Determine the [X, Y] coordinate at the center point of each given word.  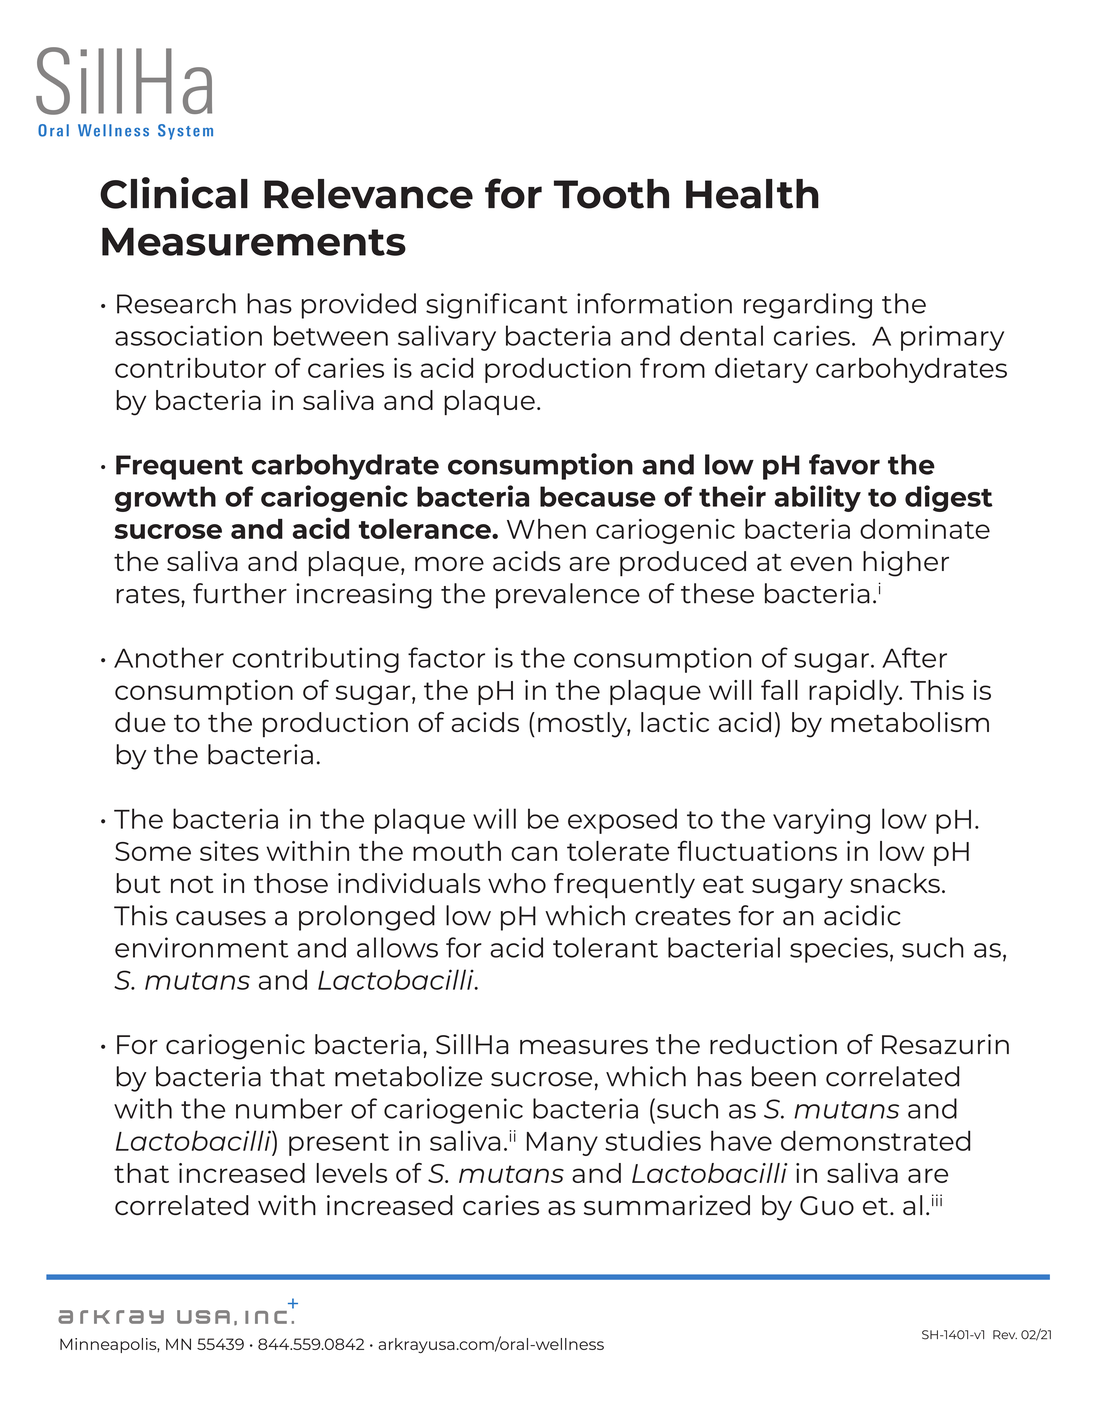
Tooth [611, 194]
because [598, 496]
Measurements [254, 242]
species [839, 950]
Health [752, 194]
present [339, 1144]
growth [165, 499]
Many [562, 1144]
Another [169, 657]
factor [446, 657]
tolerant [605, 947]
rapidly [855, 692]
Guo [827, 1205]
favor [844, 464]
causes [221, 918]
